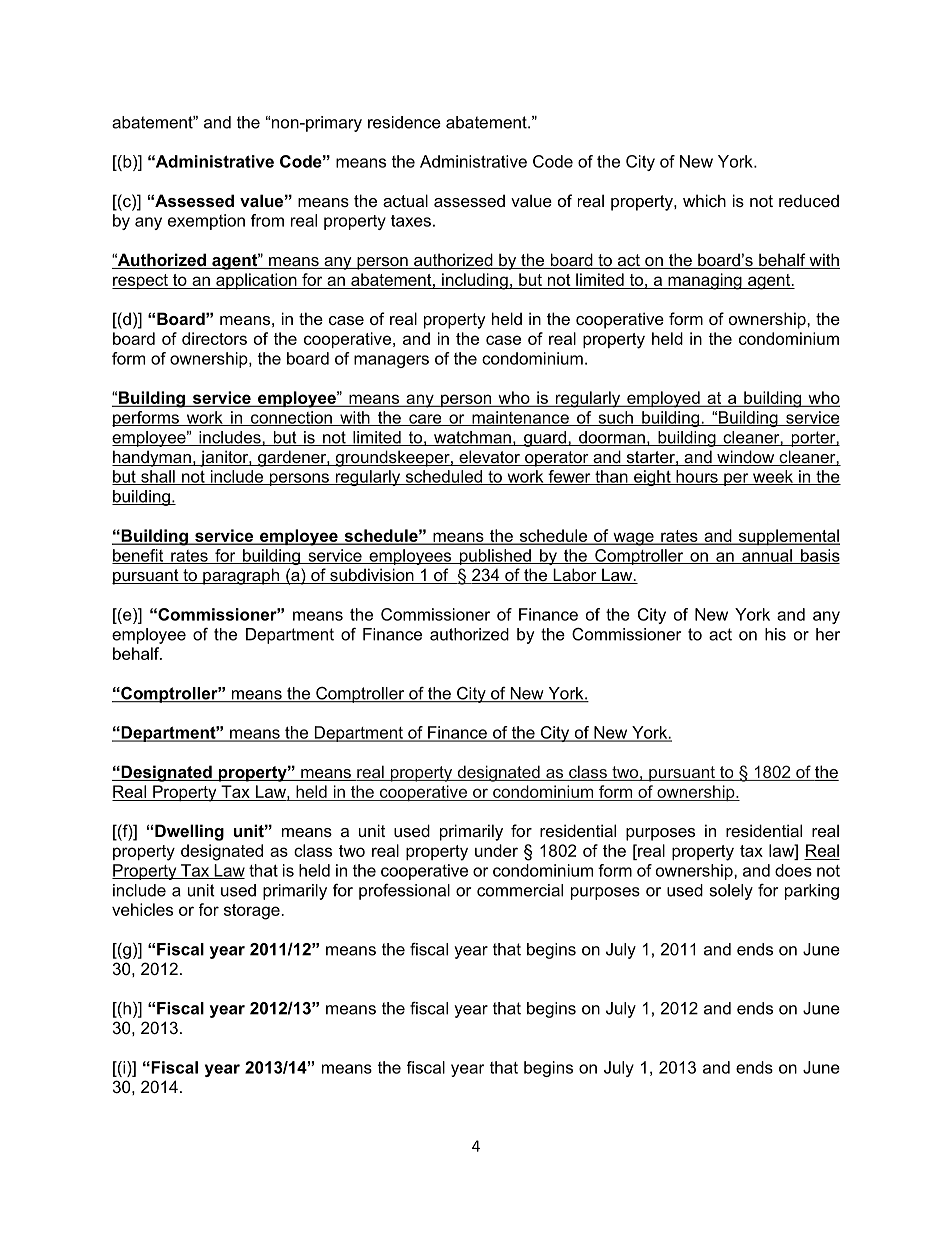  Describe the element at coordinates (206, 222) in the document. I see `exemption` at that location.
